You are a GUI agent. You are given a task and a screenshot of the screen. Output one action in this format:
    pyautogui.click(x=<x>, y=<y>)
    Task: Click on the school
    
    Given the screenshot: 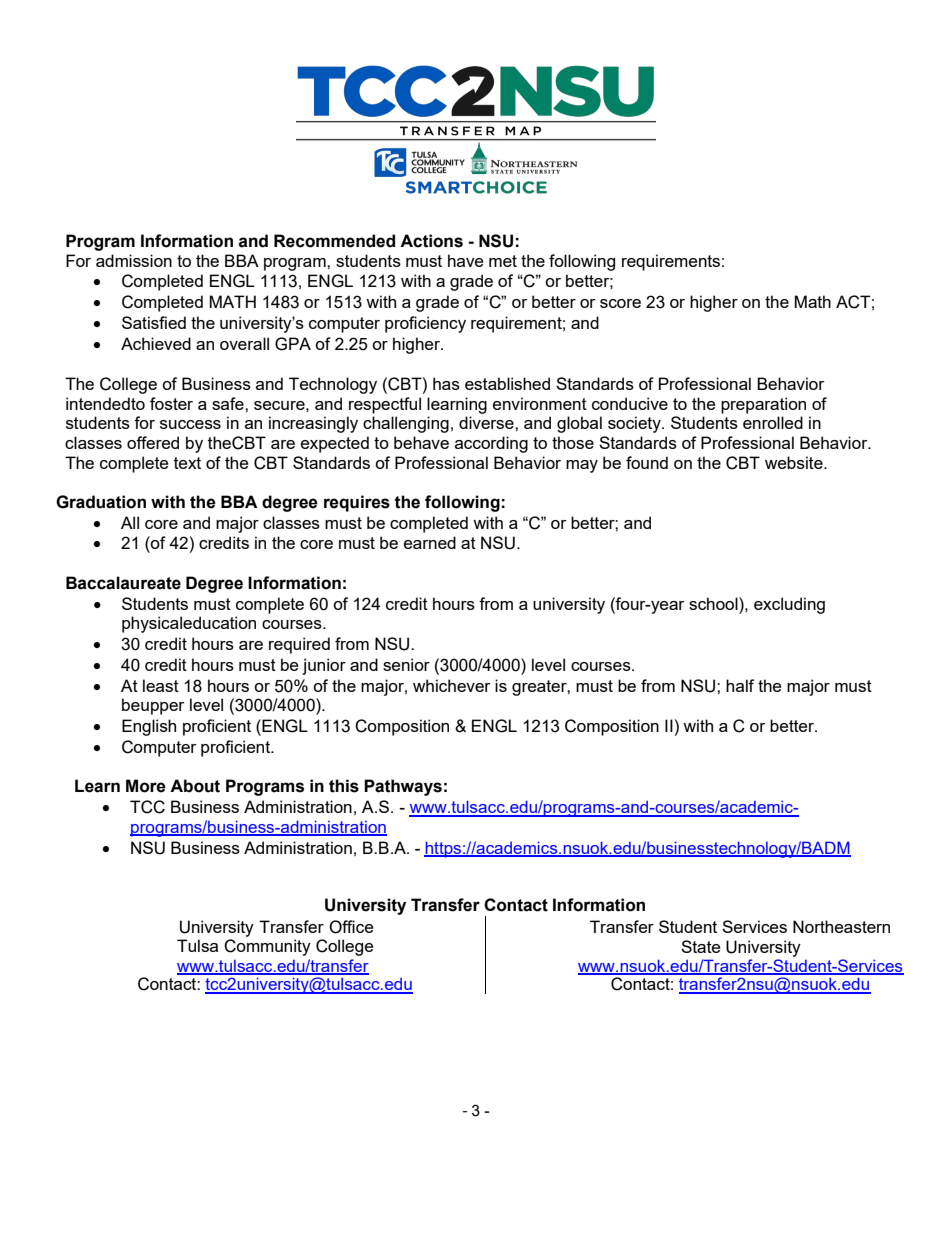 What is the action you would take?
    pyautogui.click(x=714, y=603)
